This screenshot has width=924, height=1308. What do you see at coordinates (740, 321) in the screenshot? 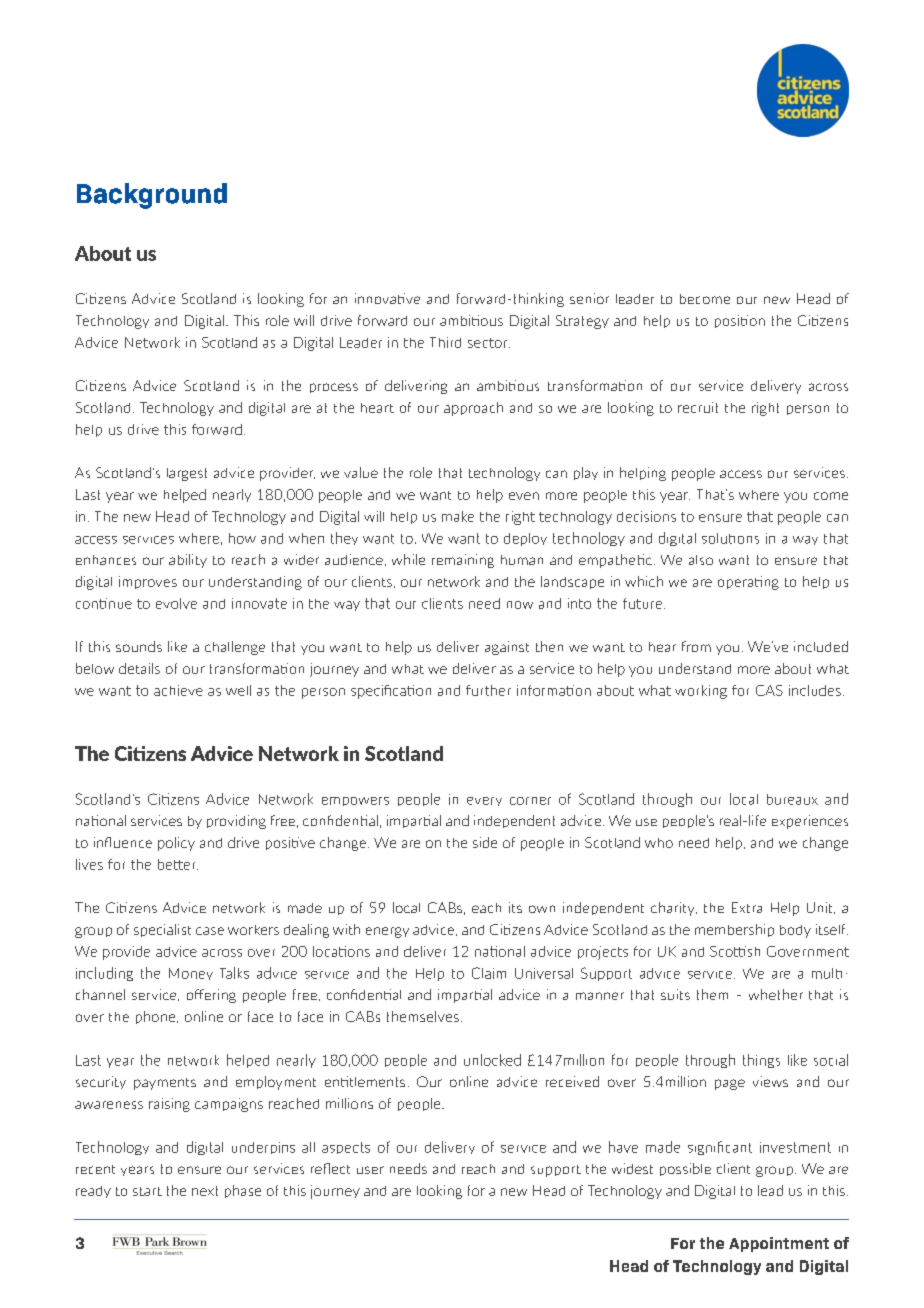
I see `position` at bounding box center [740, 321].
